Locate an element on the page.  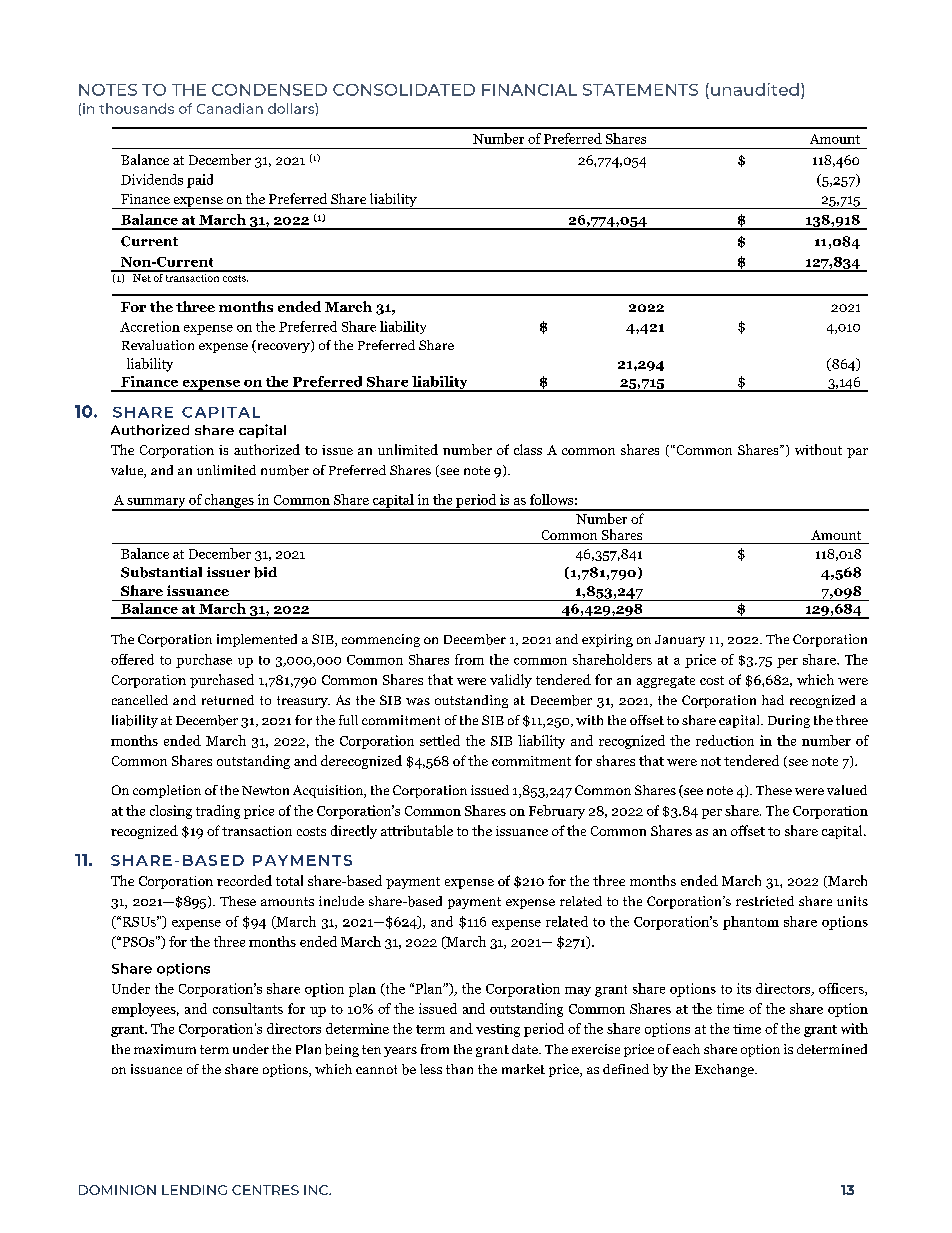
had is located at coordinates (773, 700).
